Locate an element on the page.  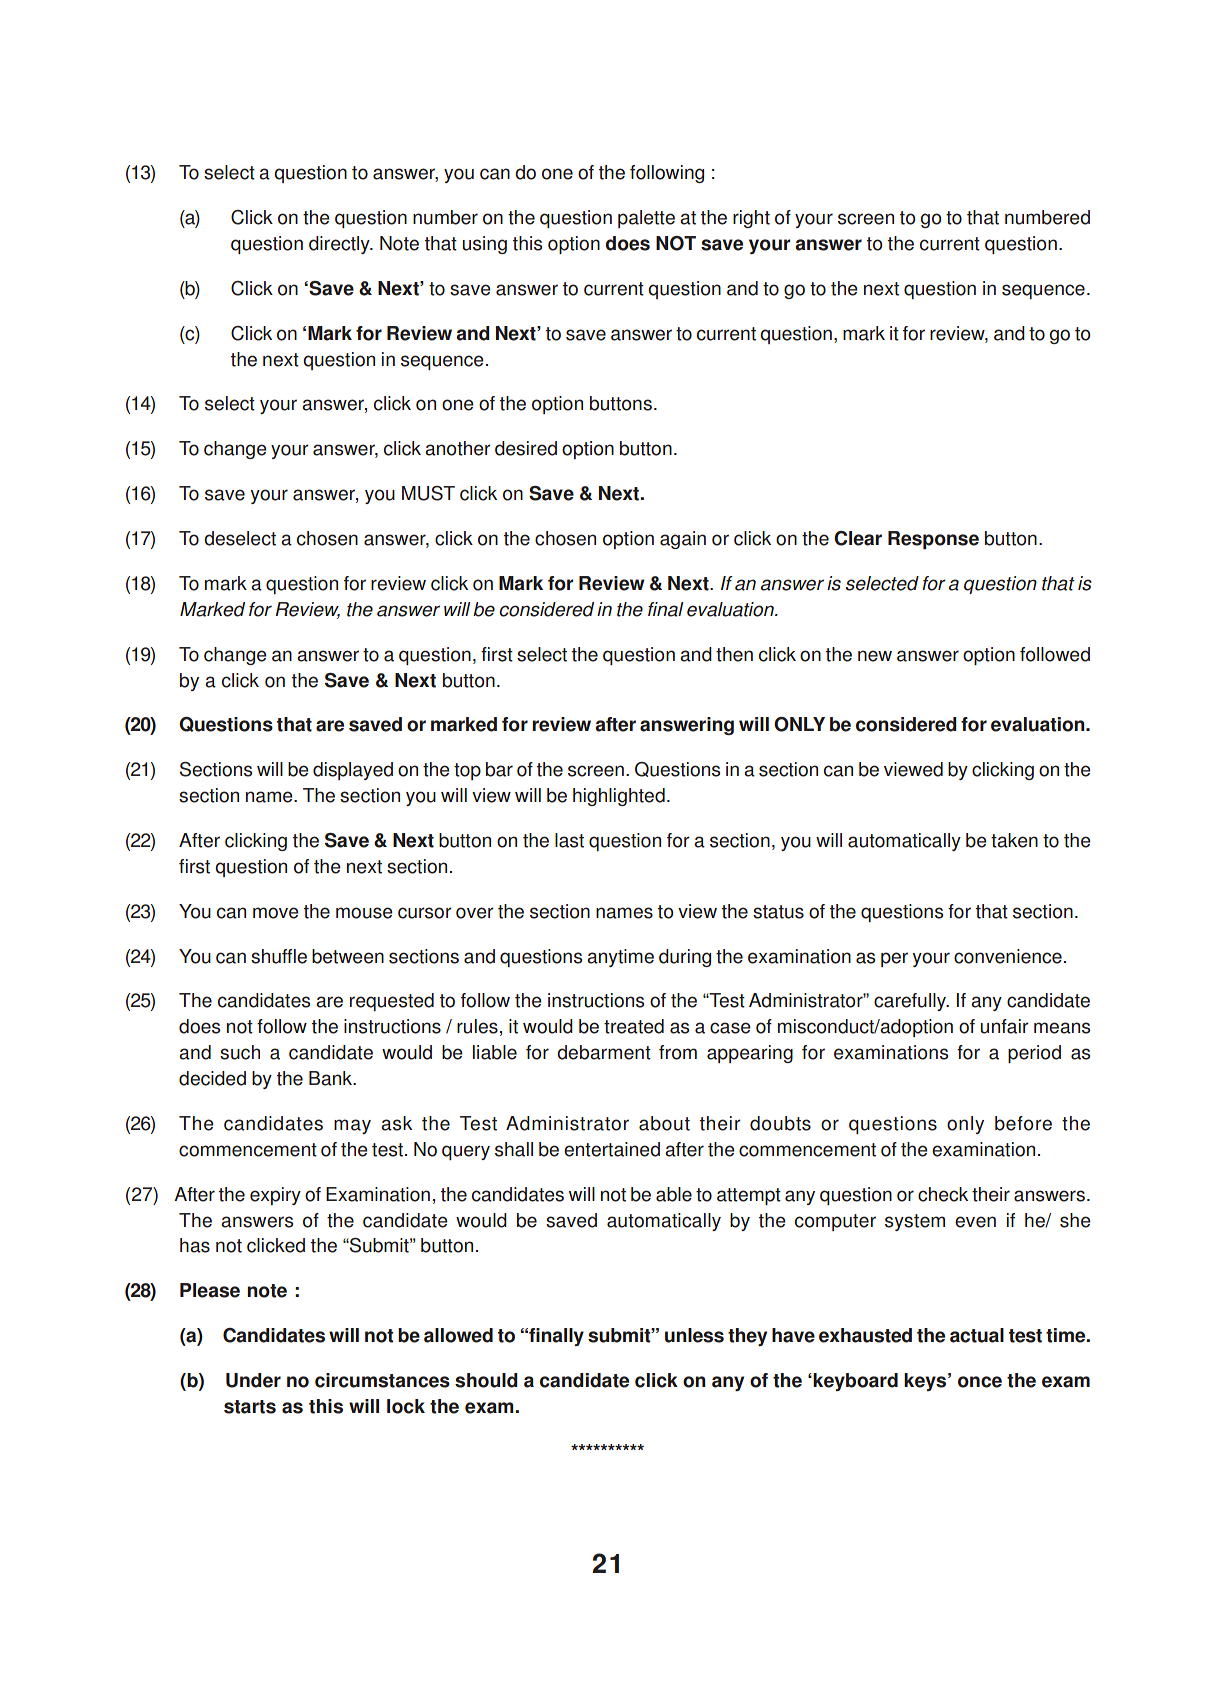
move is located at coordinates (276, 913).
